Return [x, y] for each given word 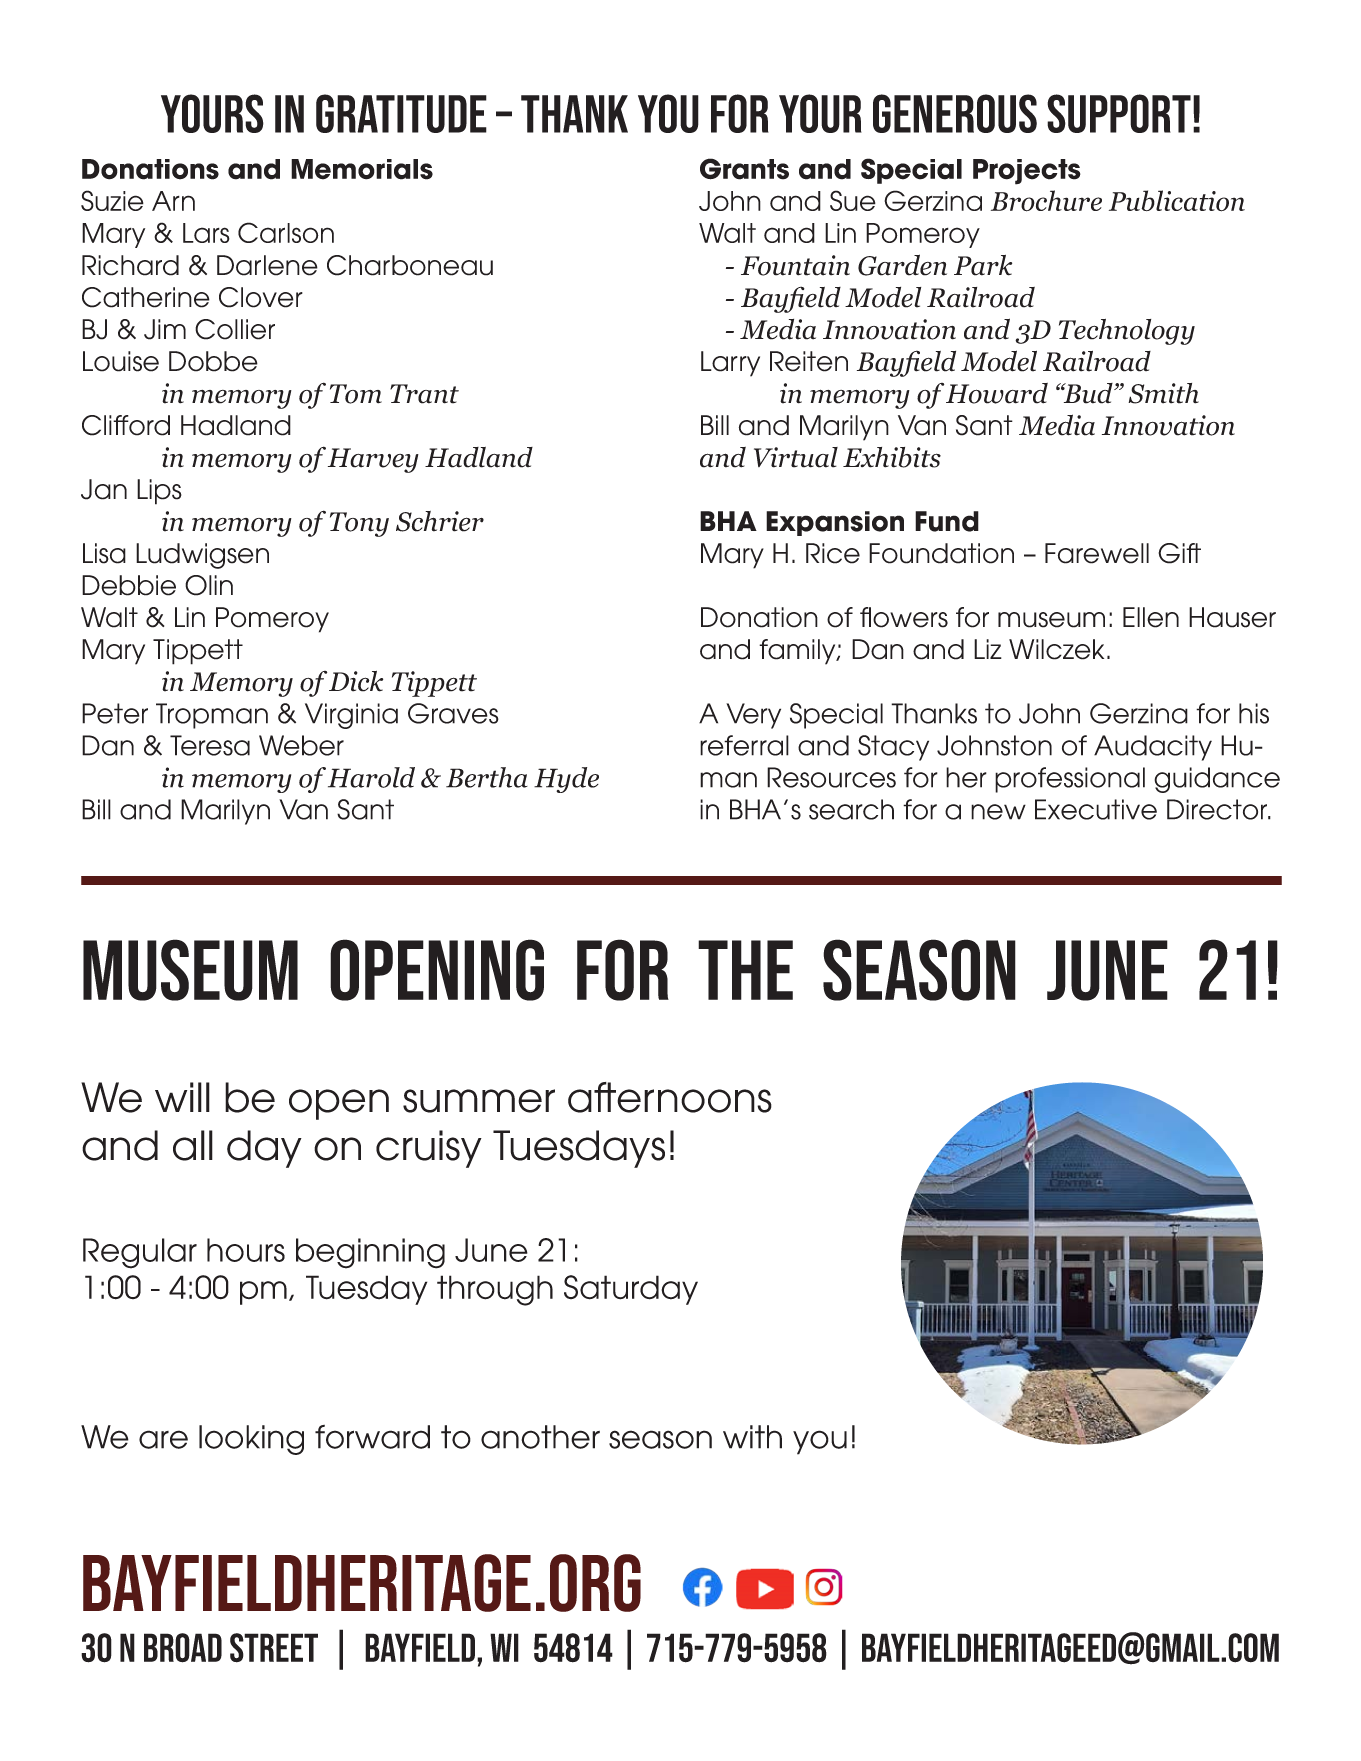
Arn [173, 201]
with [752, 1437]
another [540, 1437]
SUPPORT [1119, 113]
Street [274, 1648]
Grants [744, 169]
